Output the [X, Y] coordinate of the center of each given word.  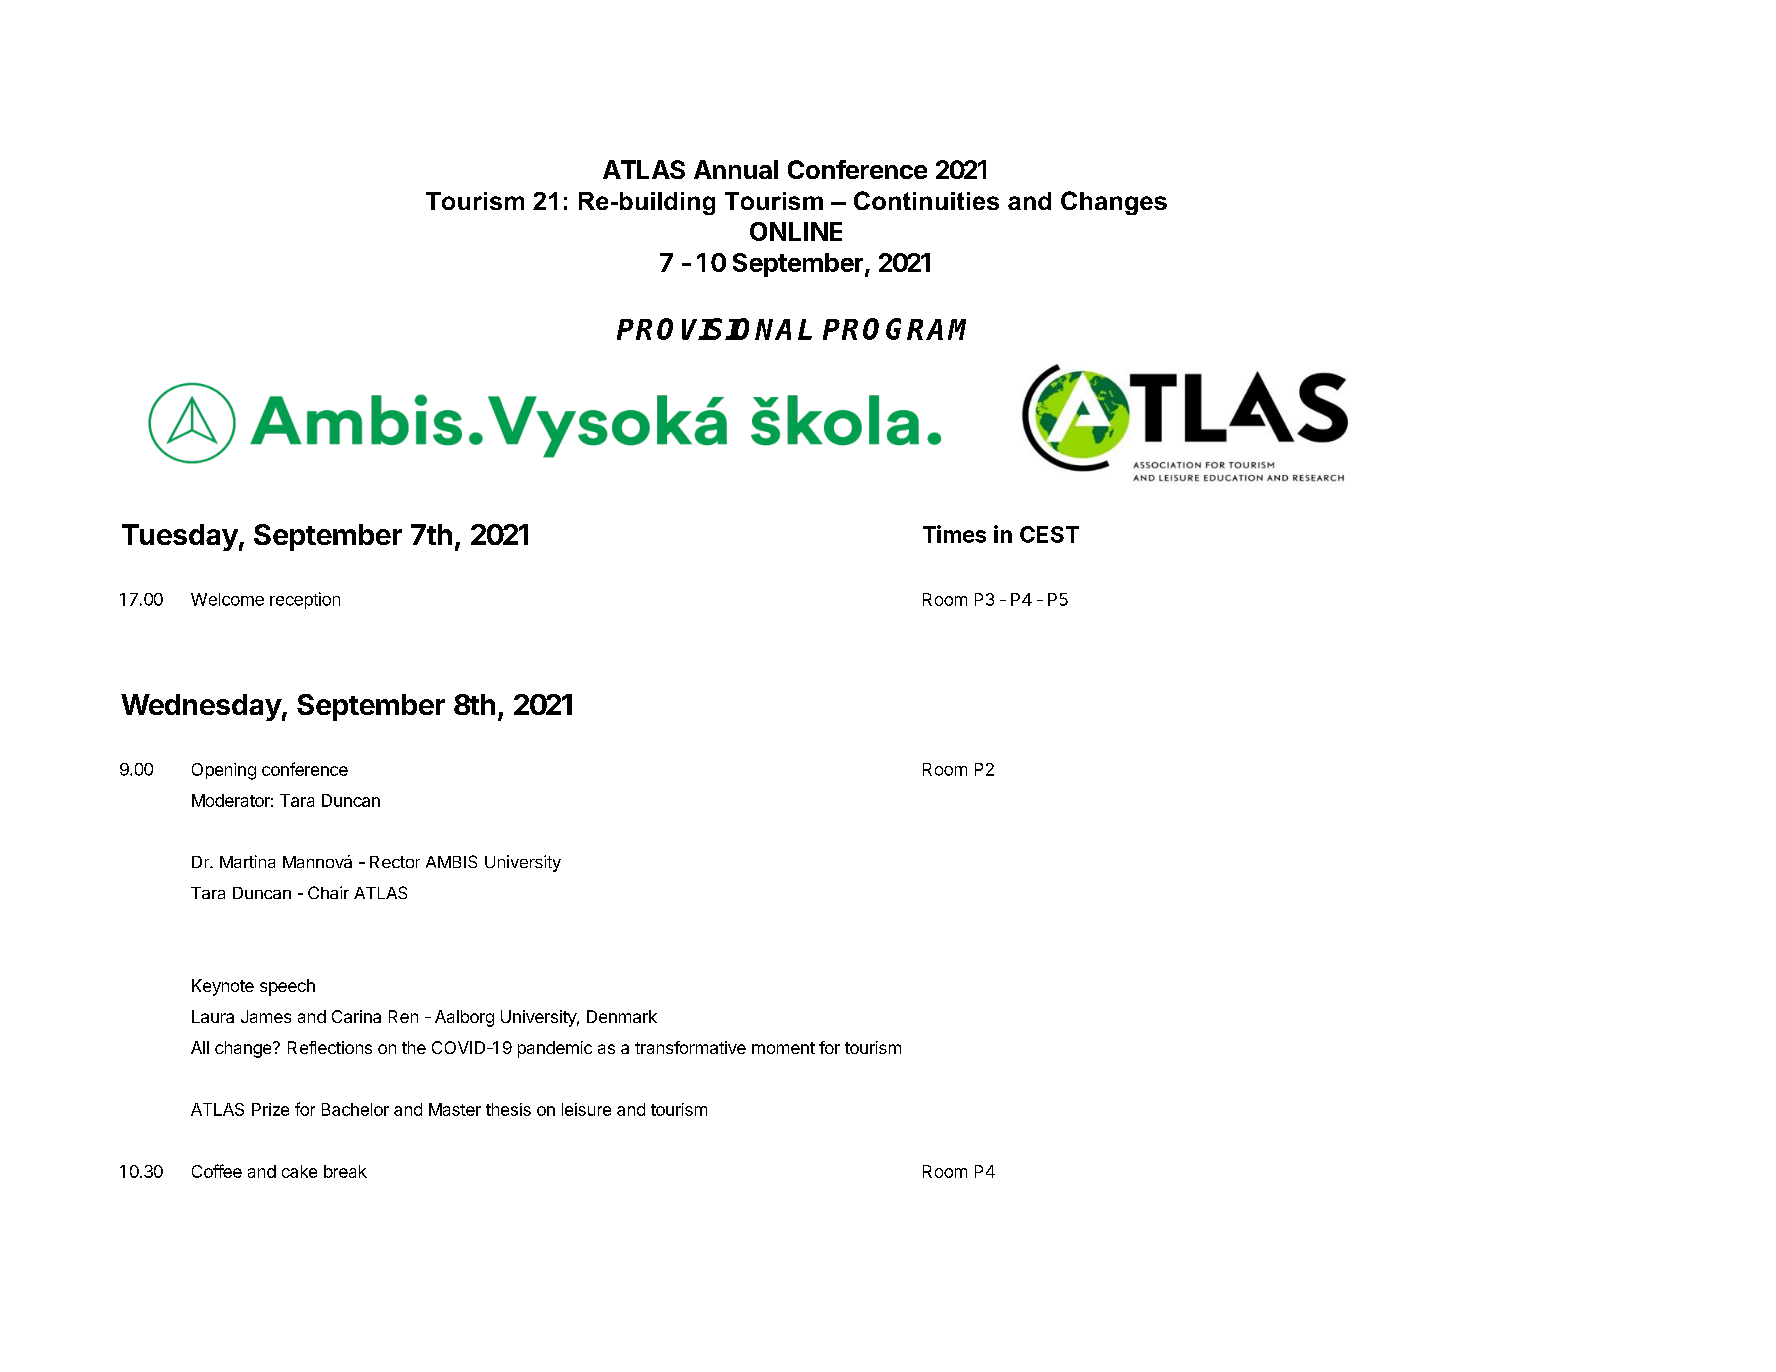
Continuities [926, 200]
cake [299, 1171]
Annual [736, 169]
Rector [395, 862]
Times [954, 534]
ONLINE [796, 231]
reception [305, 600]
